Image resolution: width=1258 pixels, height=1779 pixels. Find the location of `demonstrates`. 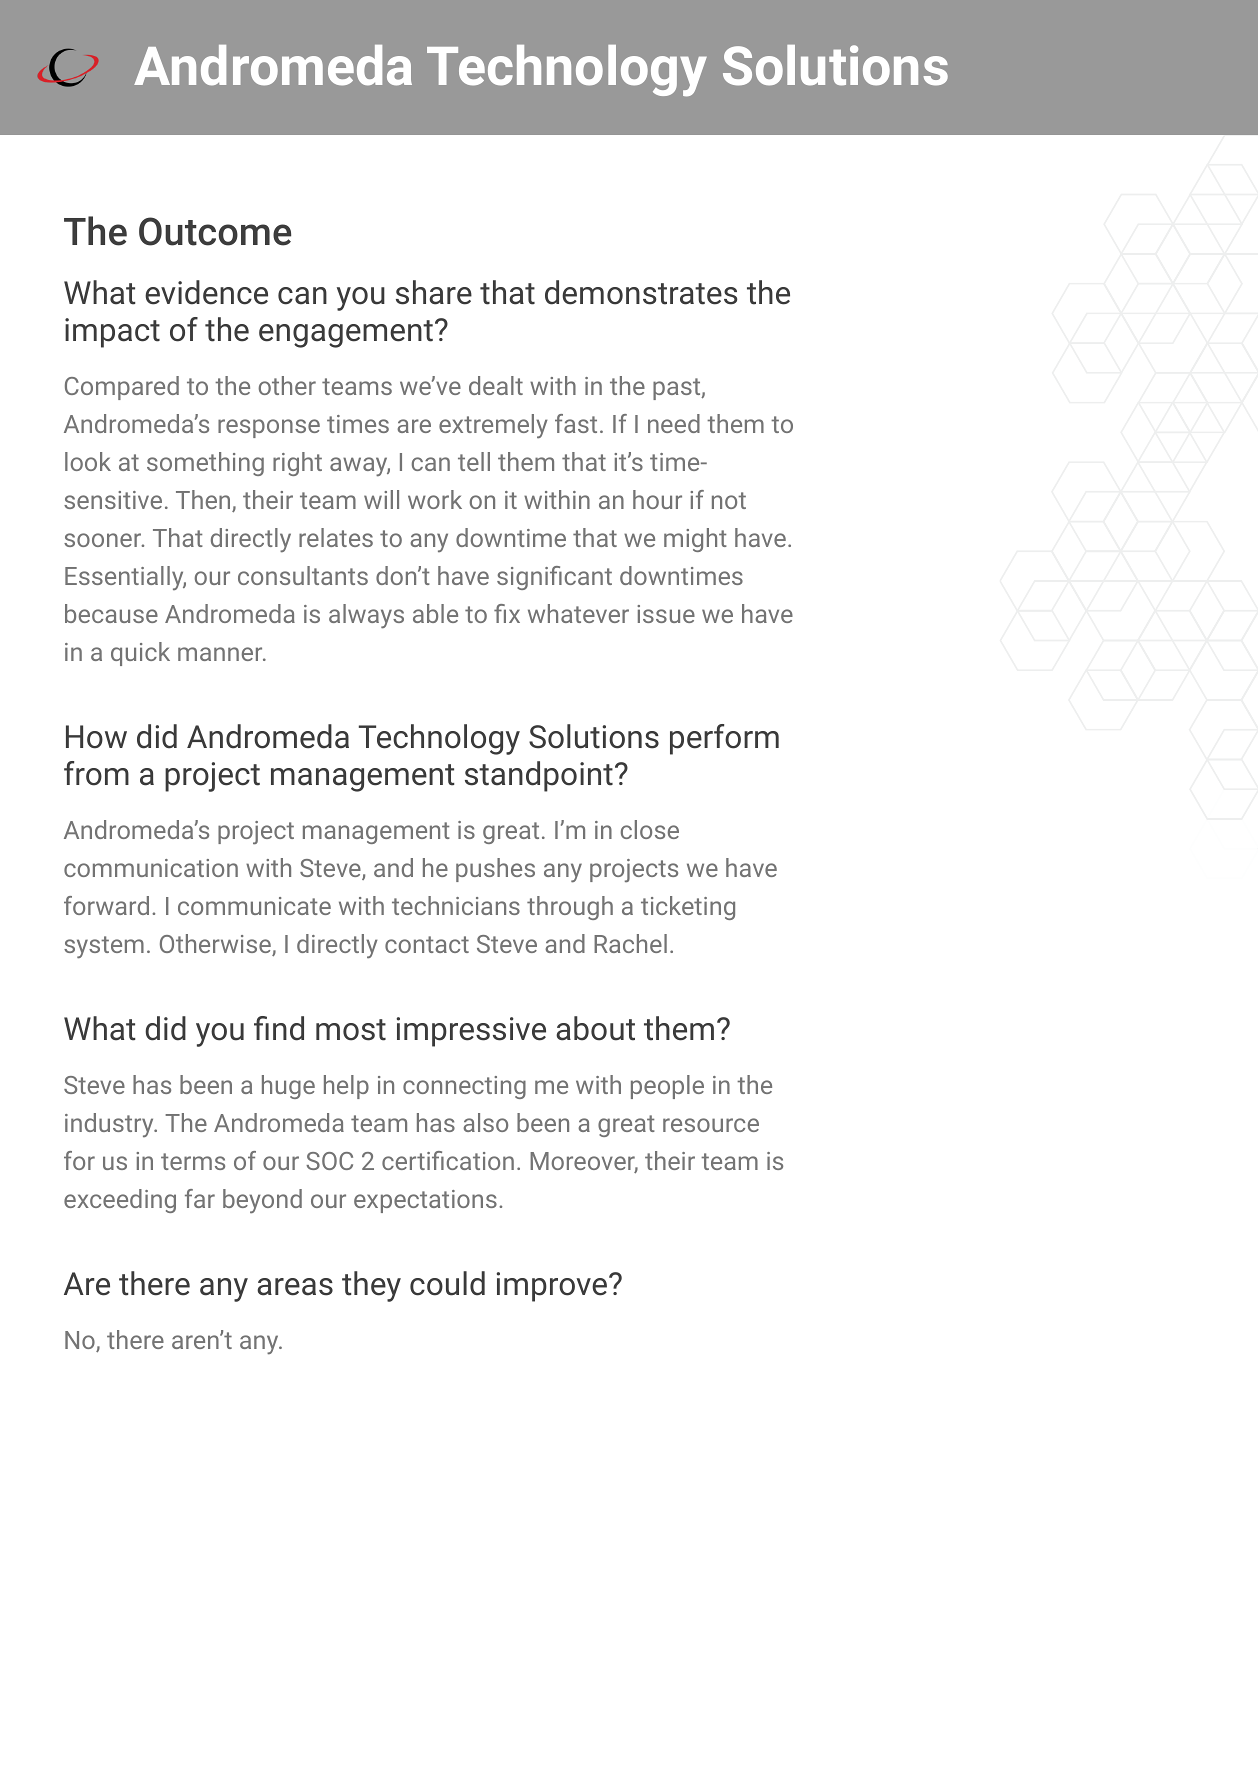

demonstrates is located at coordinates (641, 292).
